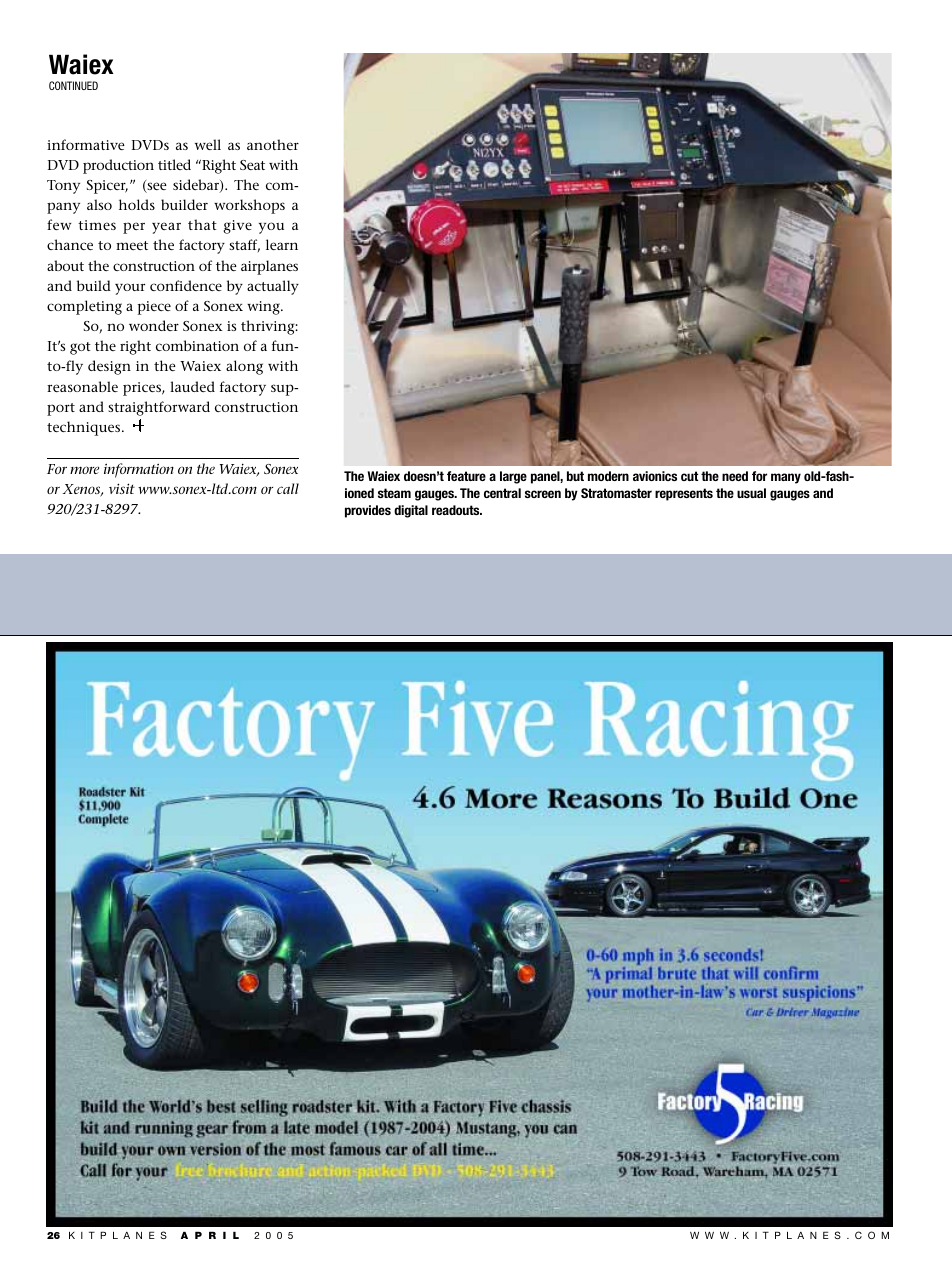  Describe the element at coordinates (282, 244) in the screenshot. I see `learn` at that location.
